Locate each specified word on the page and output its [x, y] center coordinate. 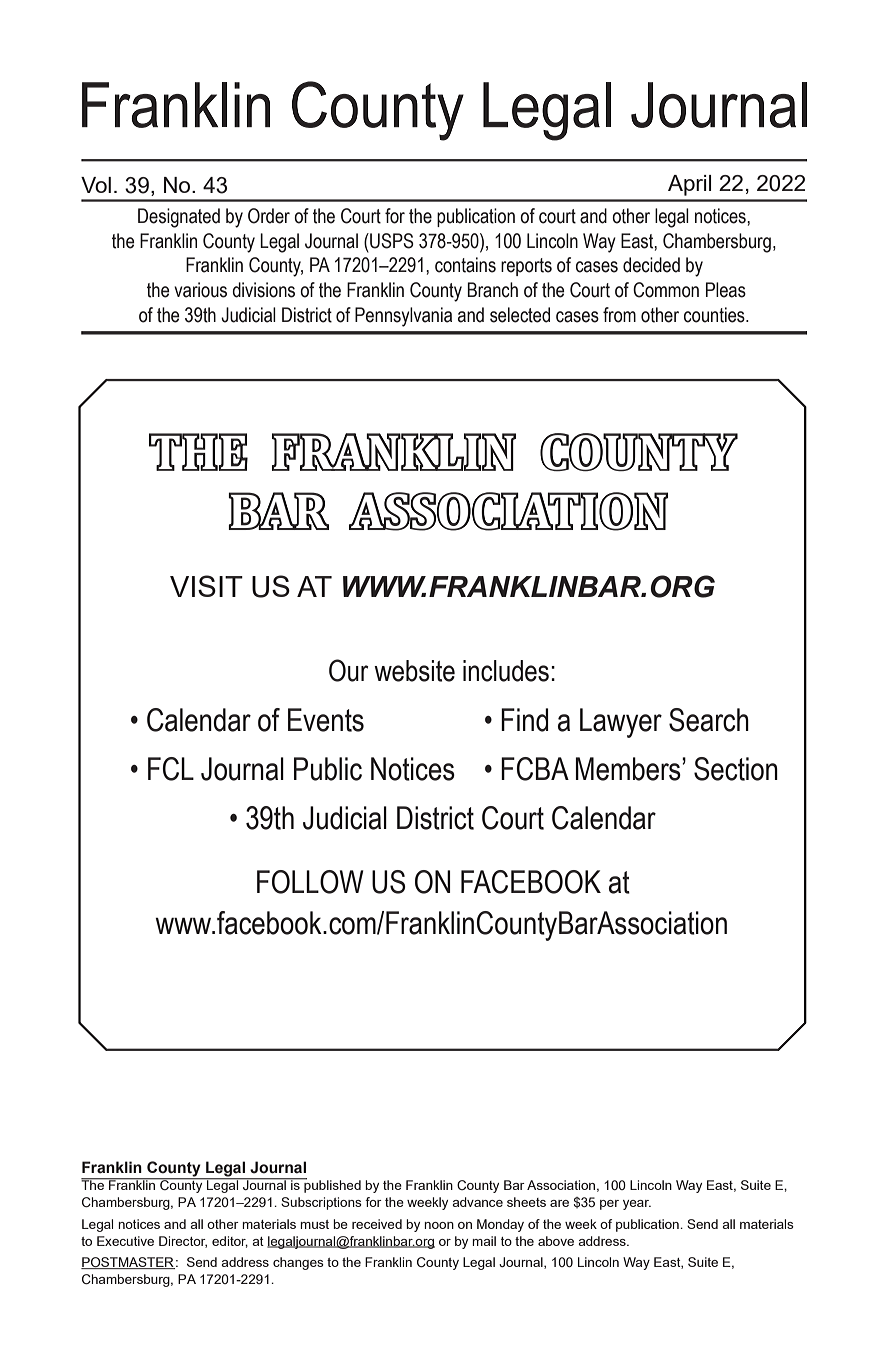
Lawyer [621, 723]
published [331, 1185]
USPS [391, 241]
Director [183, 1242]
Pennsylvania [403, 317]
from [619, 315]
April [689, 185]
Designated [179, 218]
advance [477, 1202]
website [414, 671]
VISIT [206, 586]
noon [439, 1225]
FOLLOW [310, 882]
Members [629, 769]
